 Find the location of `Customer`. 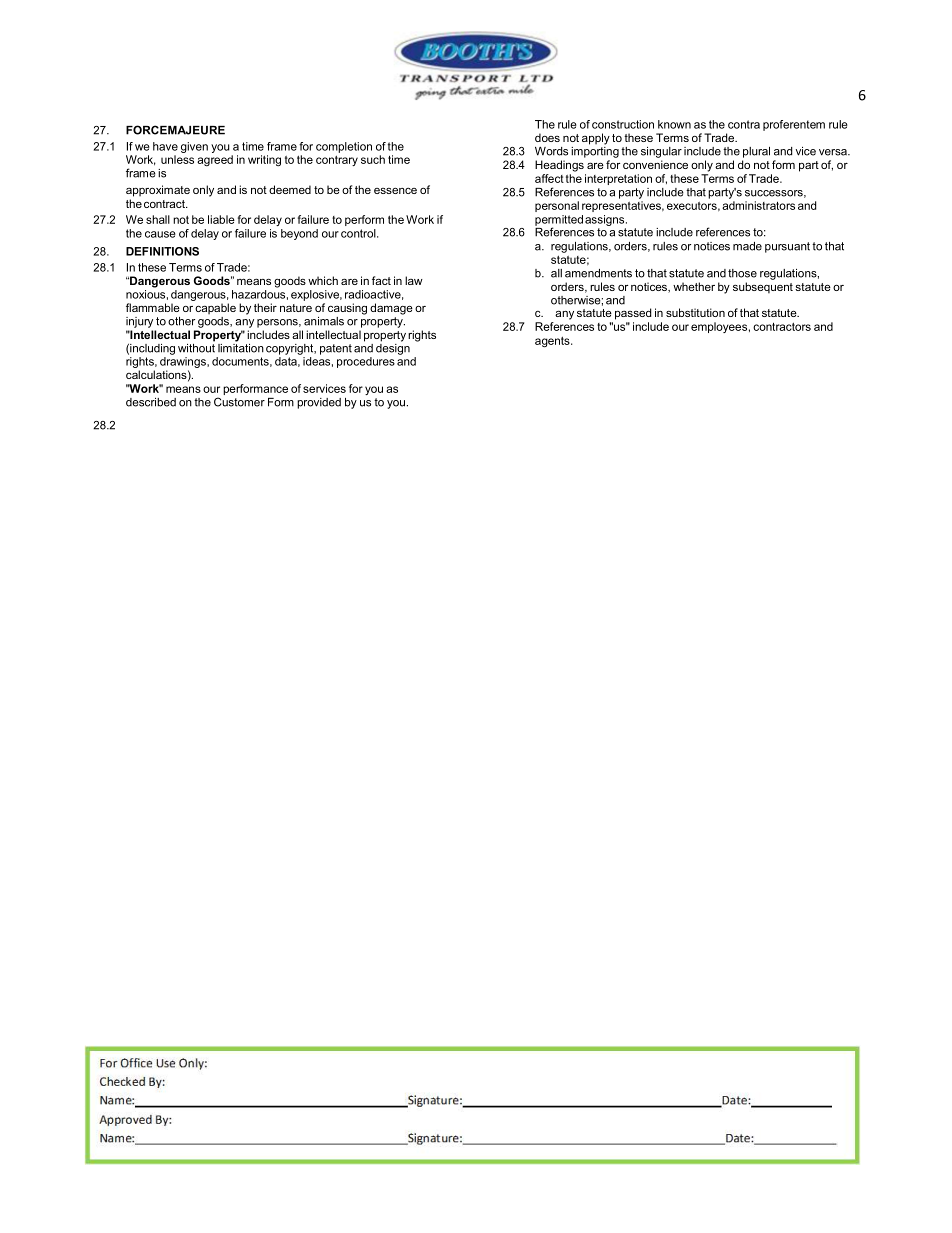

Customer is located at coordinates (239, 402).
